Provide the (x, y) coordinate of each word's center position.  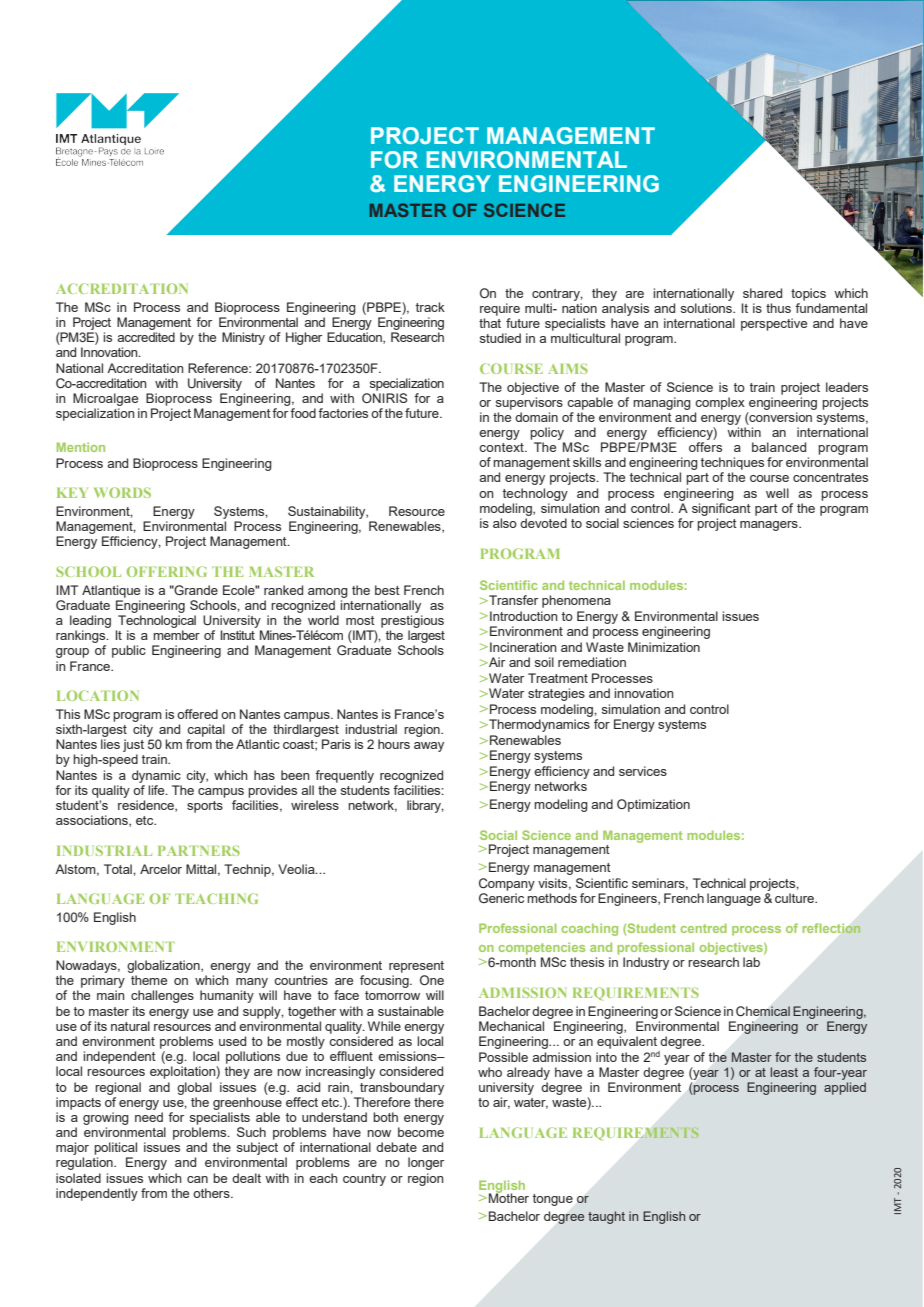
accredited (146, 337)
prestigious (412, 621)
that (490, 323)
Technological (157, 621)
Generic (501, 898)
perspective (774, 324)
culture (796, 898)
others (212, 1193)
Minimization (664, 647)
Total (119, 869)
